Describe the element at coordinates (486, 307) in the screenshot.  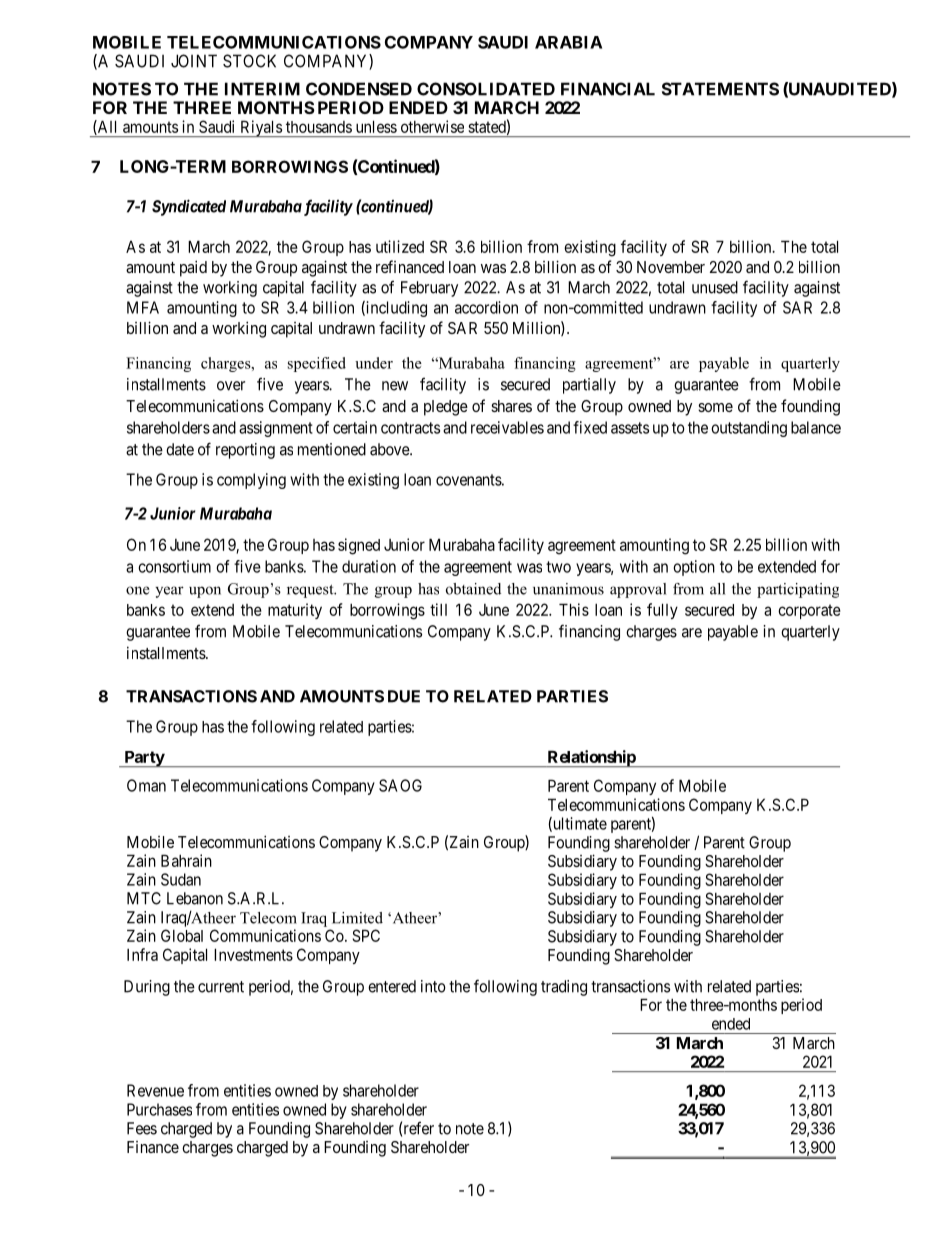
I see `accordion` at that location.
